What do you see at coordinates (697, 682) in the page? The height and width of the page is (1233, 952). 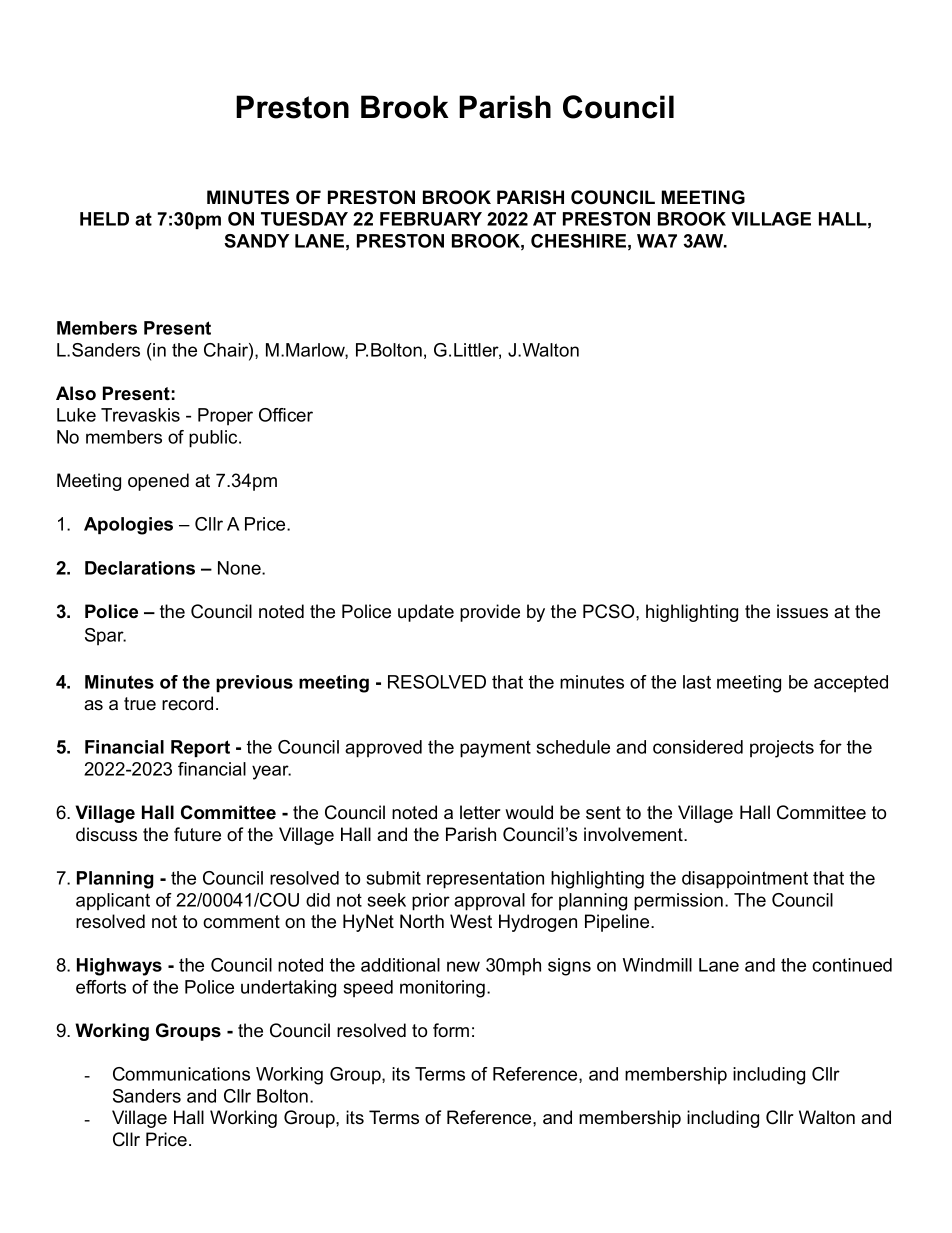 I see `last` at bounding box center [697, 682].
